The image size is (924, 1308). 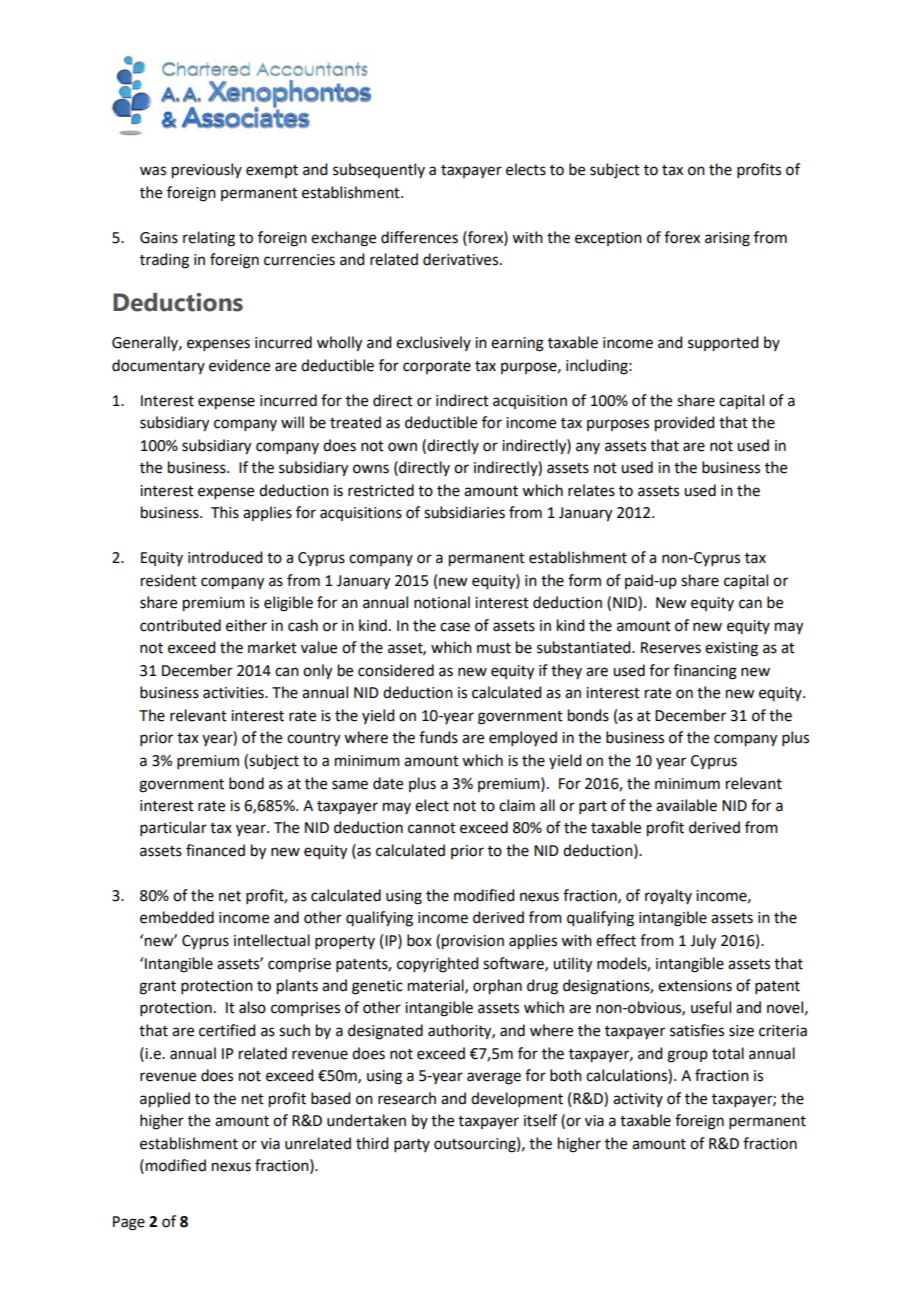 What do you see at coordinates (419, 237) in the screenshot?
I see `differences` at bounding box center [419, 237].
